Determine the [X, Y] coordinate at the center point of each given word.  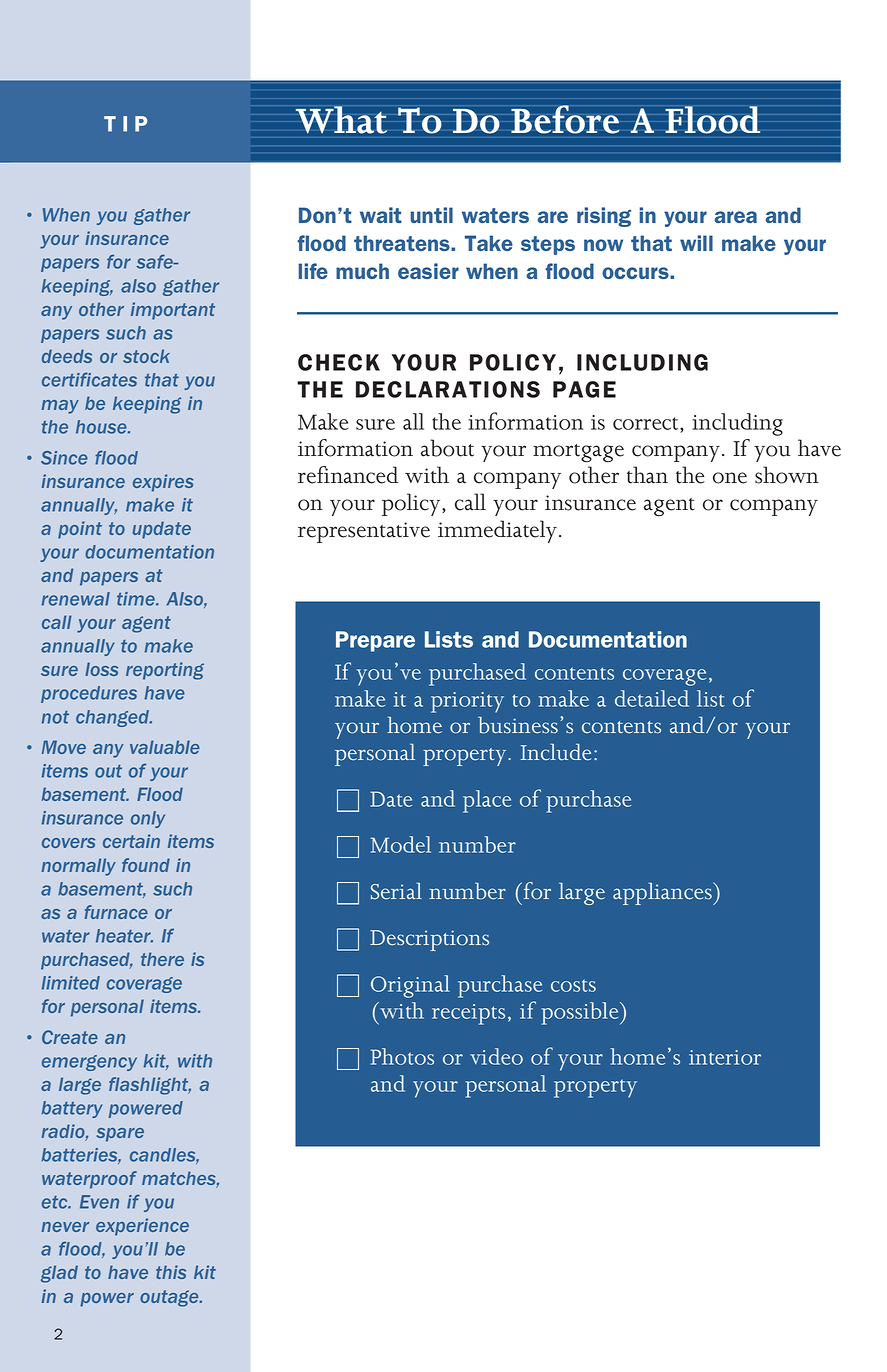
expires [163, 483]
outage [170, 1298]
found [146, 865]
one [730, 478]
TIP [125, 124]
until [431, 215]
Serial [396, 891]
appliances [663, 893]
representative [364, 532]
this [171, 1272]
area [736, 217]
